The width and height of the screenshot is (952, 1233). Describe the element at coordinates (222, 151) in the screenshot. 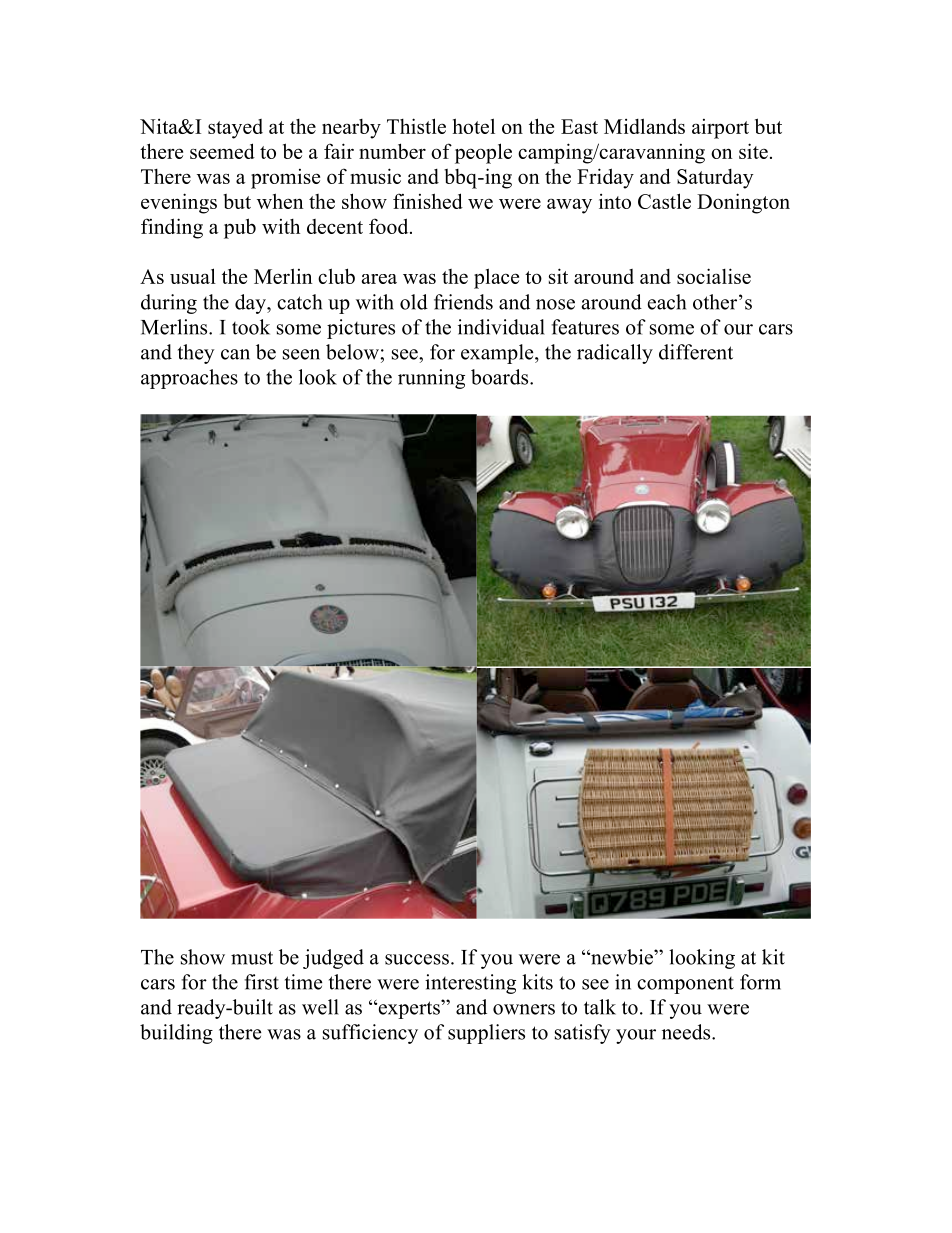

I see `seemed` at that location.
